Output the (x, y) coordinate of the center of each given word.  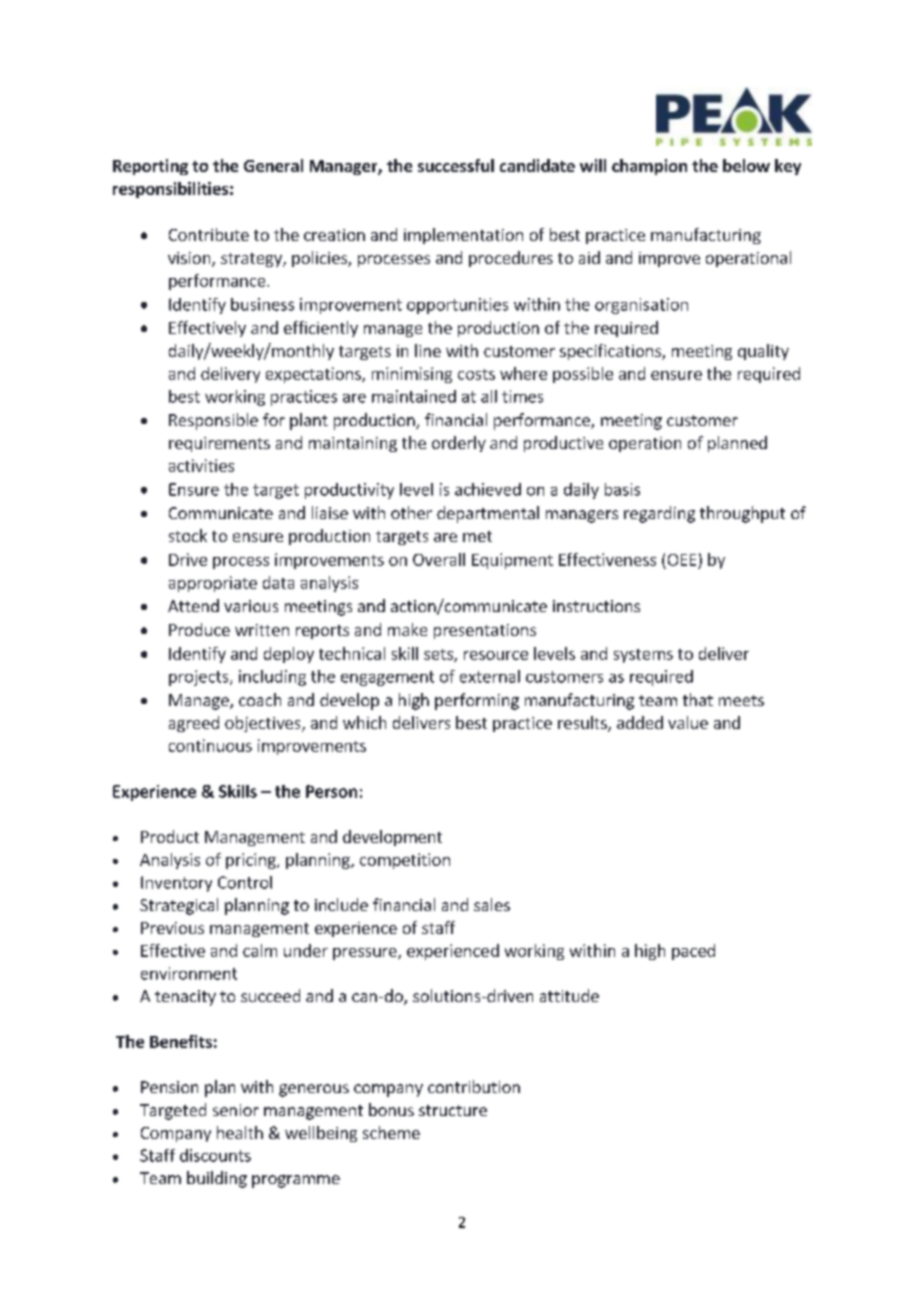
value (688, 722)
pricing (252, 861)
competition (405, 861)
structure (453, 1110)
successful (456, 165)
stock (188, 535)
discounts (215, 1155)
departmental (488, 514)
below (746, 165)
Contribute (209, 234)
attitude (569, 995)
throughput (742, 514)
